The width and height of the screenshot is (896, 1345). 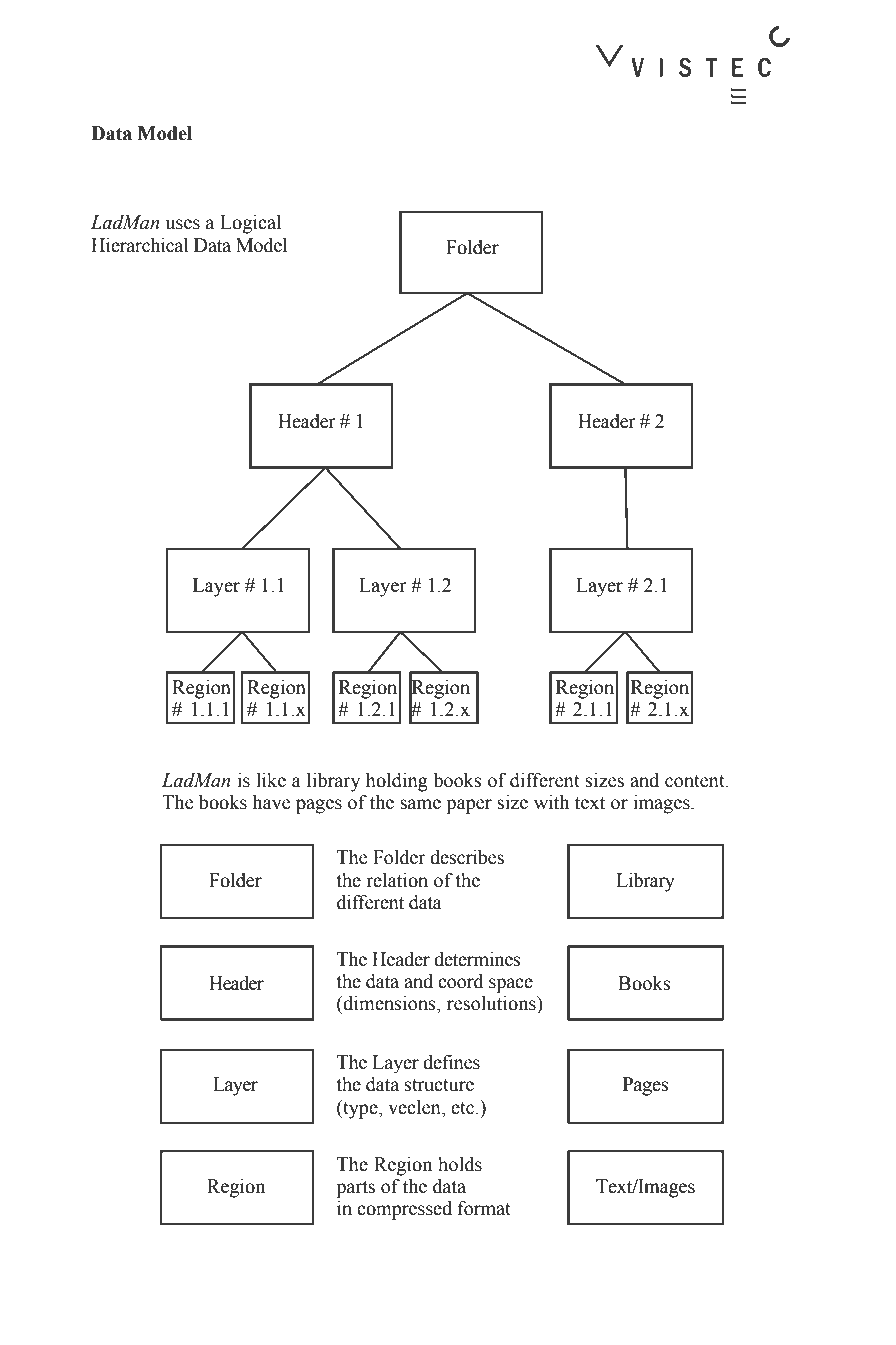 What do you see at coordinates (250, 224) in the screenshot?
I see `Logical` at bounding box center [250, 224].
